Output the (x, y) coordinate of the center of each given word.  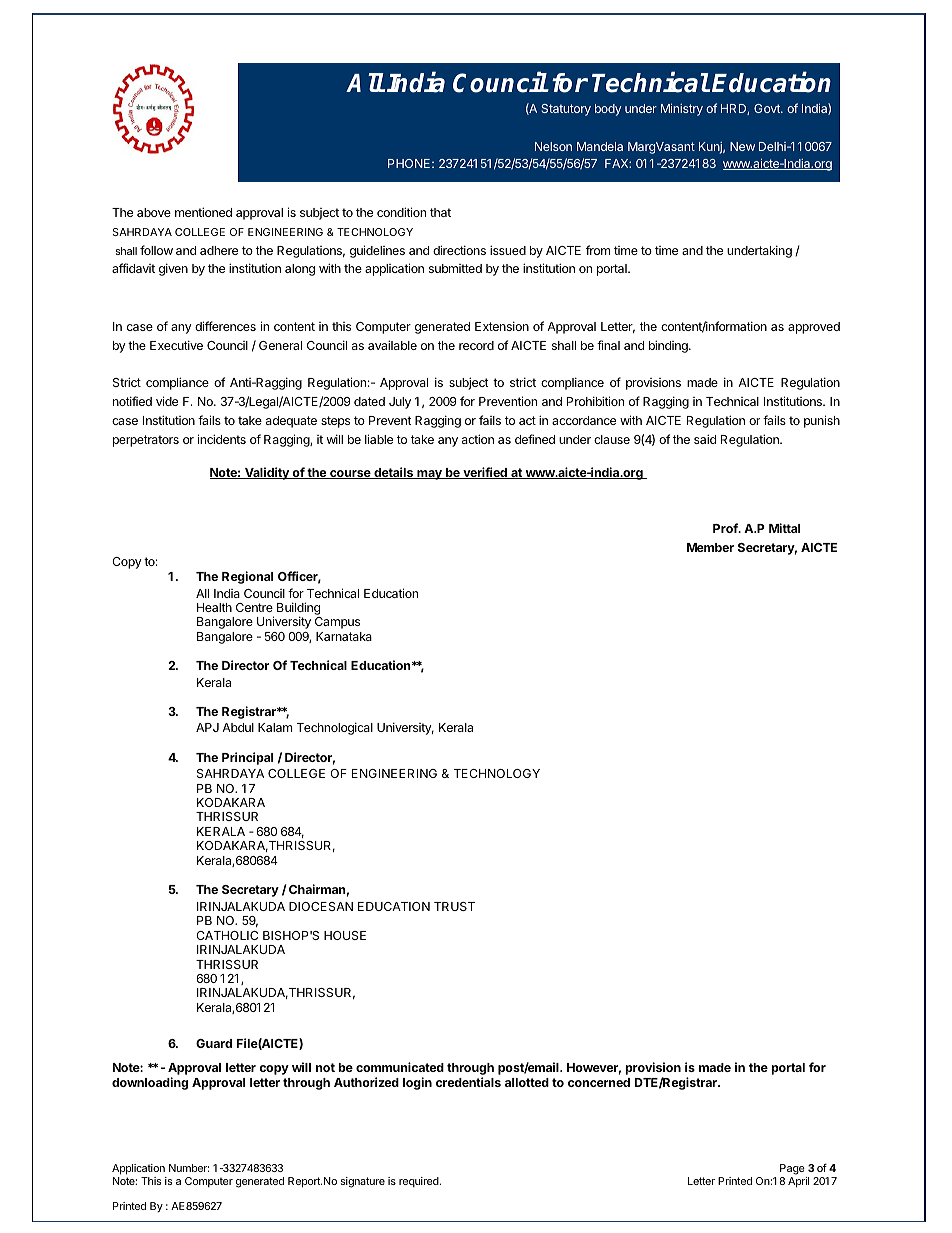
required (420, 1182)
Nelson (553, 146)
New (742, 146)
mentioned (203, 212)
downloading (150, 1083)
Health (214, 607)
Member (710, 547)
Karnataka (344, 636)
